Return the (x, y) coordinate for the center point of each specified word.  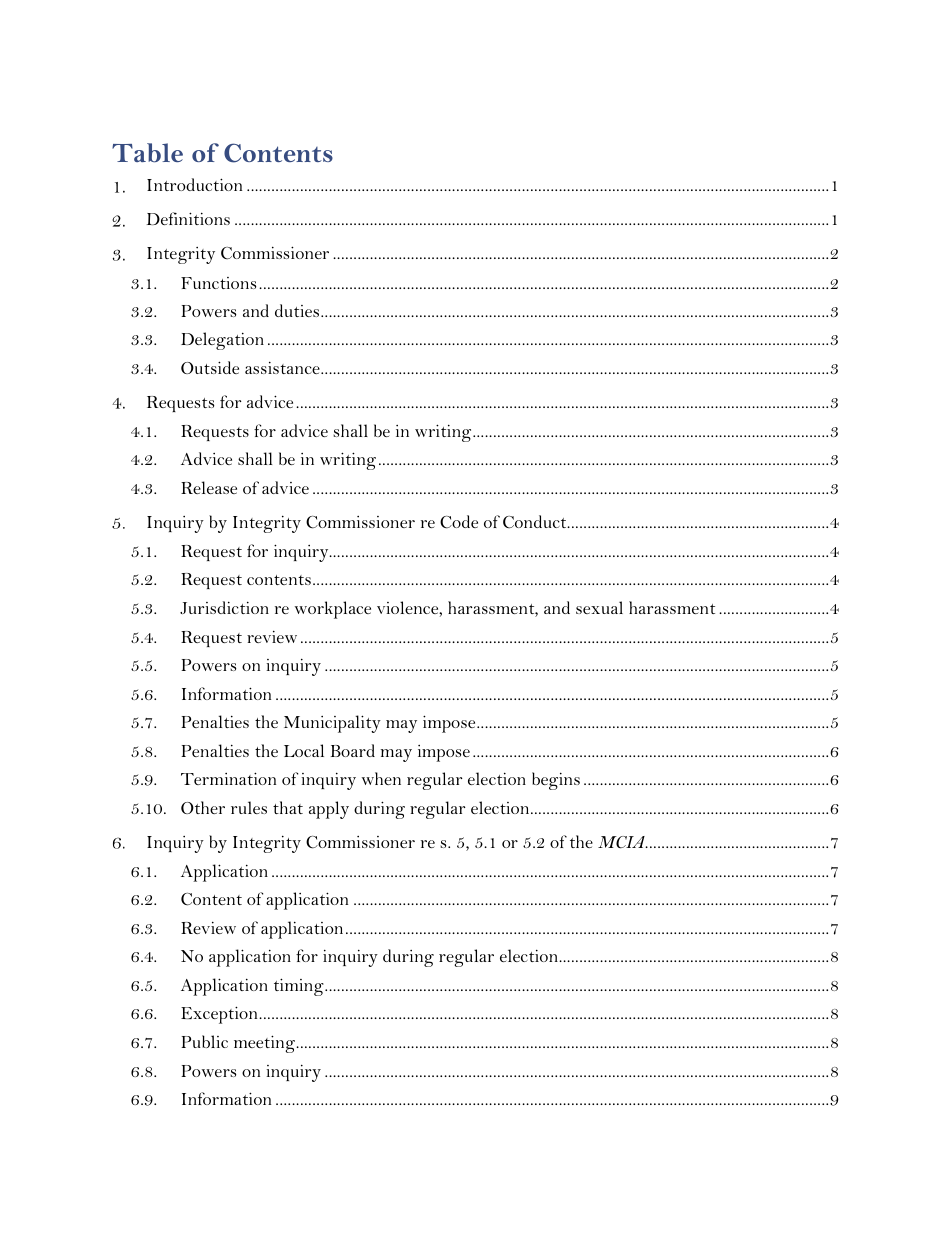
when (381, 778)
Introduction (194, 184)
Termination (228, 778)
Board (353, 750)
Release (209, 487)
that (288, 807)
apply (329, 810)
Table (147, 153)
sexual (599, 607)
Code (459, 522)
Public (204, 1041)
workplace (333, 610)
